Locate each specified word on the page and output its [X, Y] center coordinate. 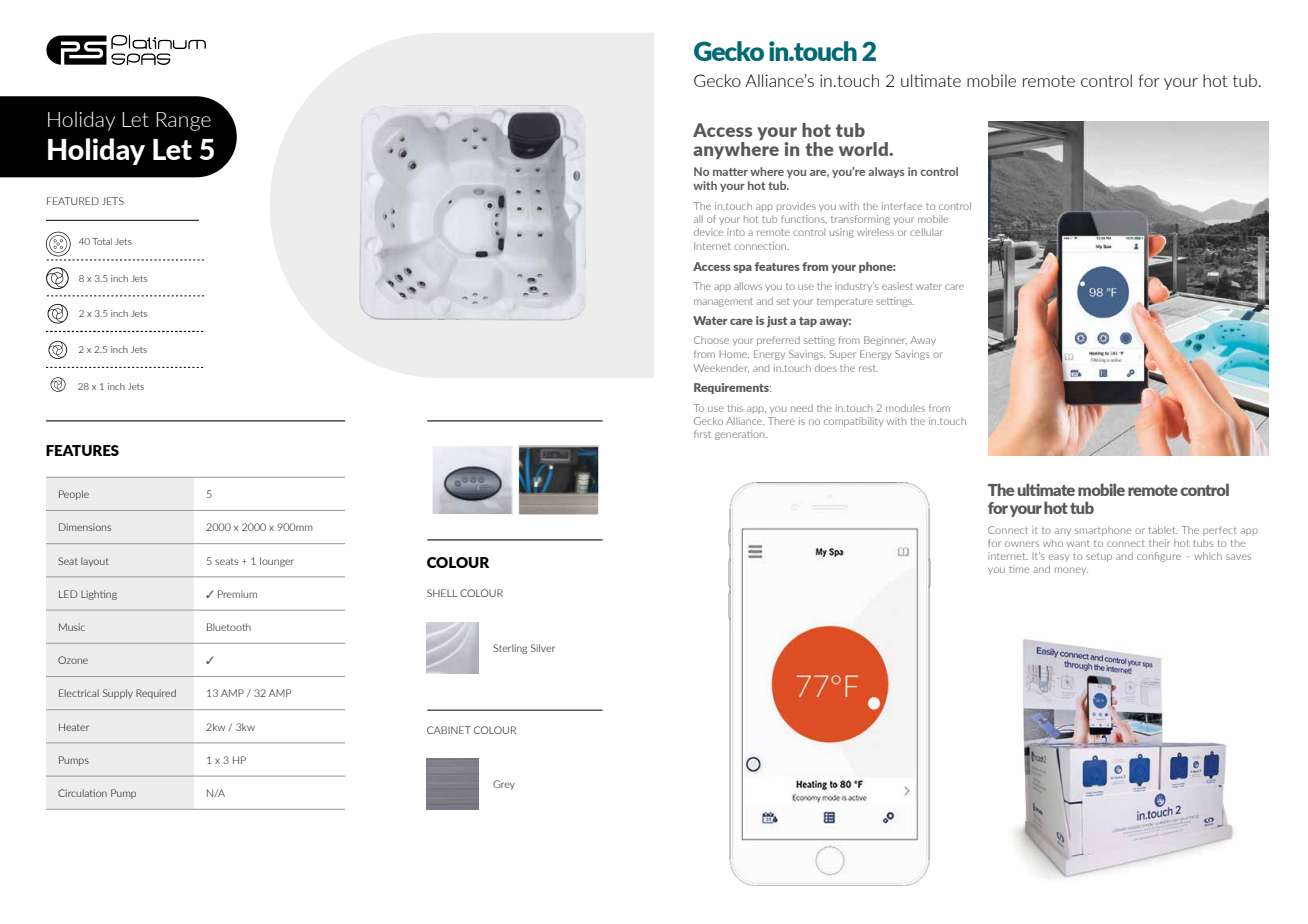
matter [730, 172]
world [864, 149]
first [702, 434]
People [74, 495]
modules [905, 408]
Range [183, 121]
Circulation [82, 793]
